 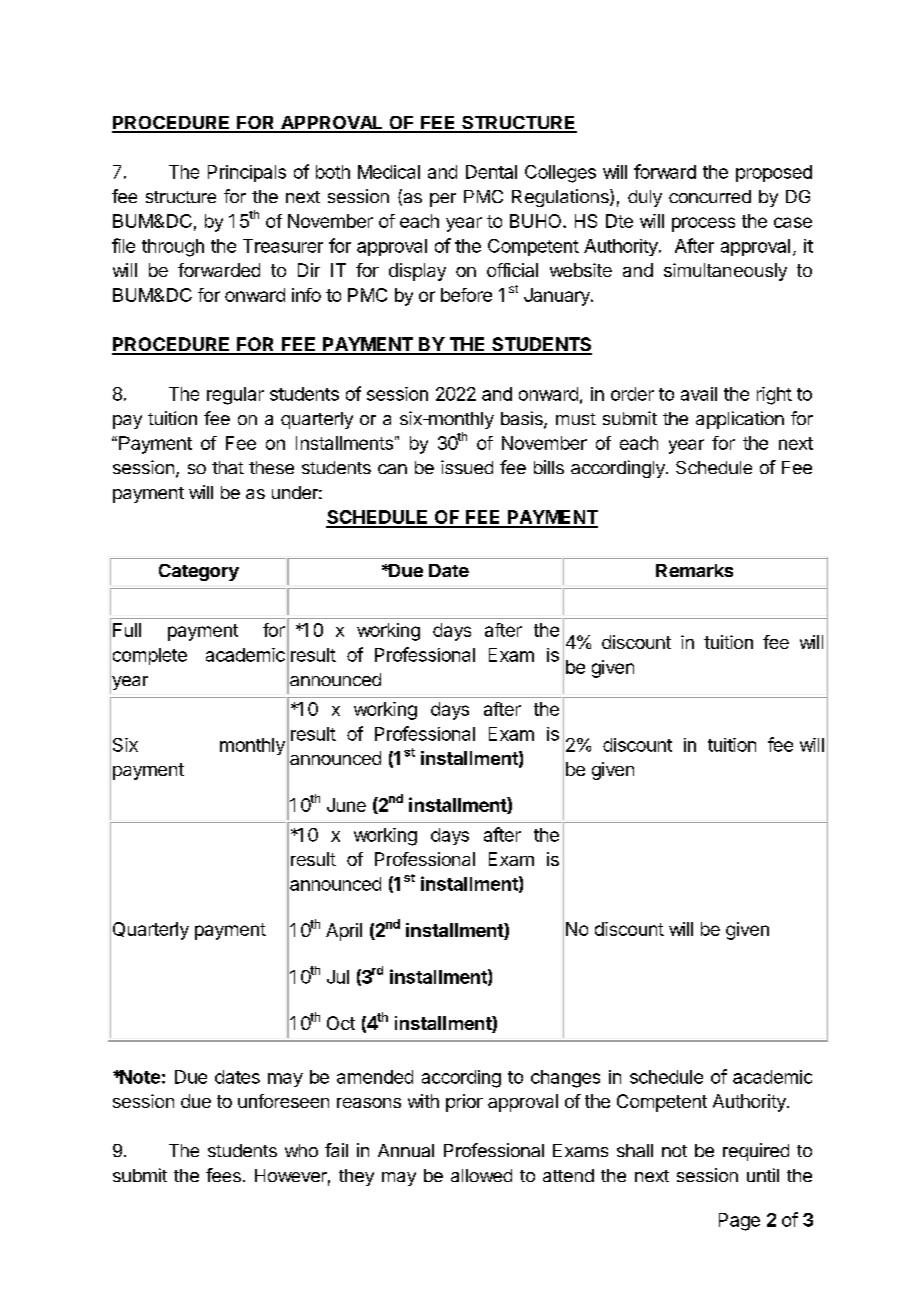 What do you see at coordinates (443, 200) in the page?
I see `per` at bounding box center [443, 200].
